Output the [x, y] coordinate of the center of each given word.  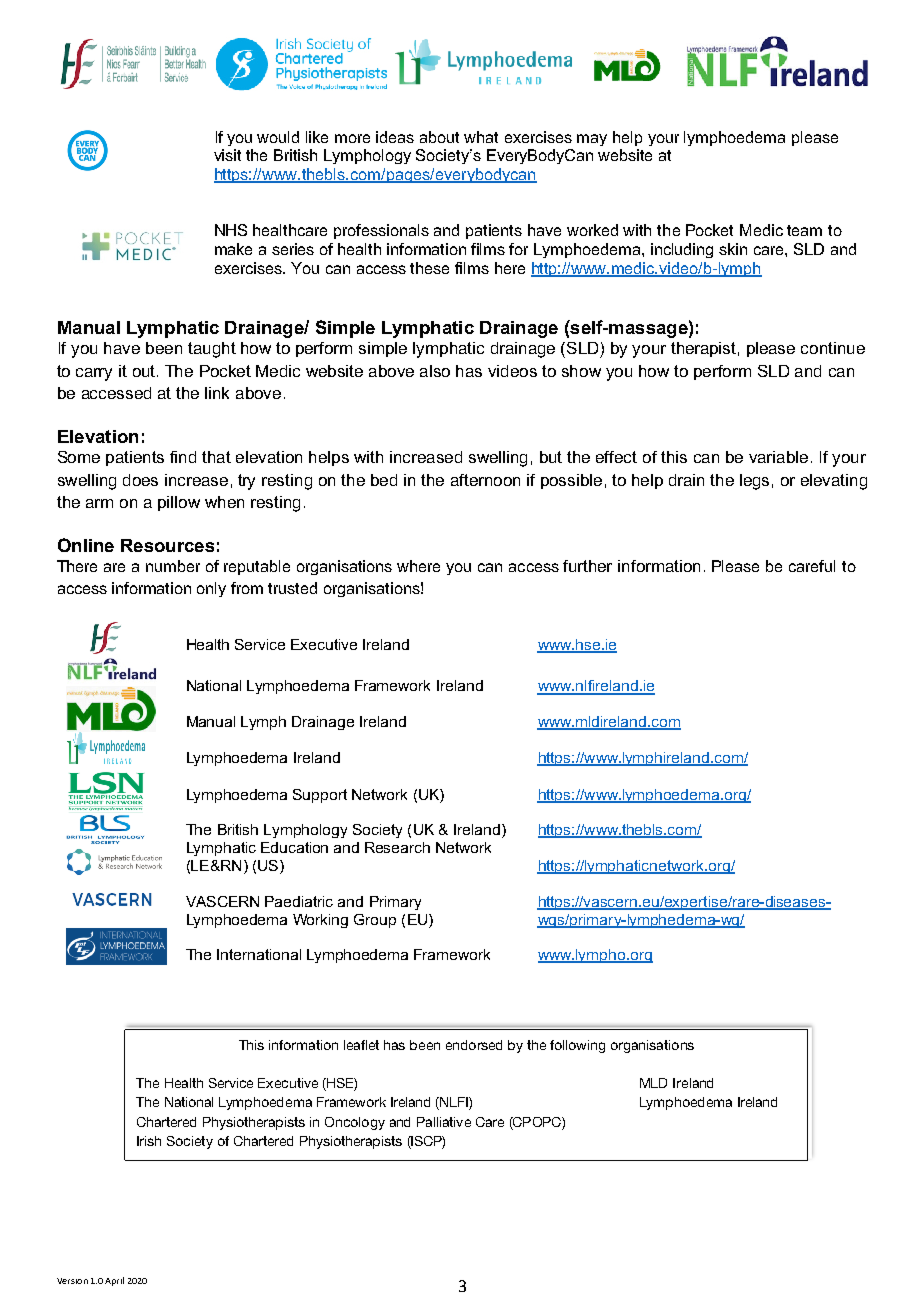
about [439, 137]
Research [397, 847]
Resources [167, 545]
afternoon [485, 480]
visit [227, 155]
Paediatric [299, 901]
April [114, 1281]
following [577, 1046]
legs [754, 482]
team [804, 230]
